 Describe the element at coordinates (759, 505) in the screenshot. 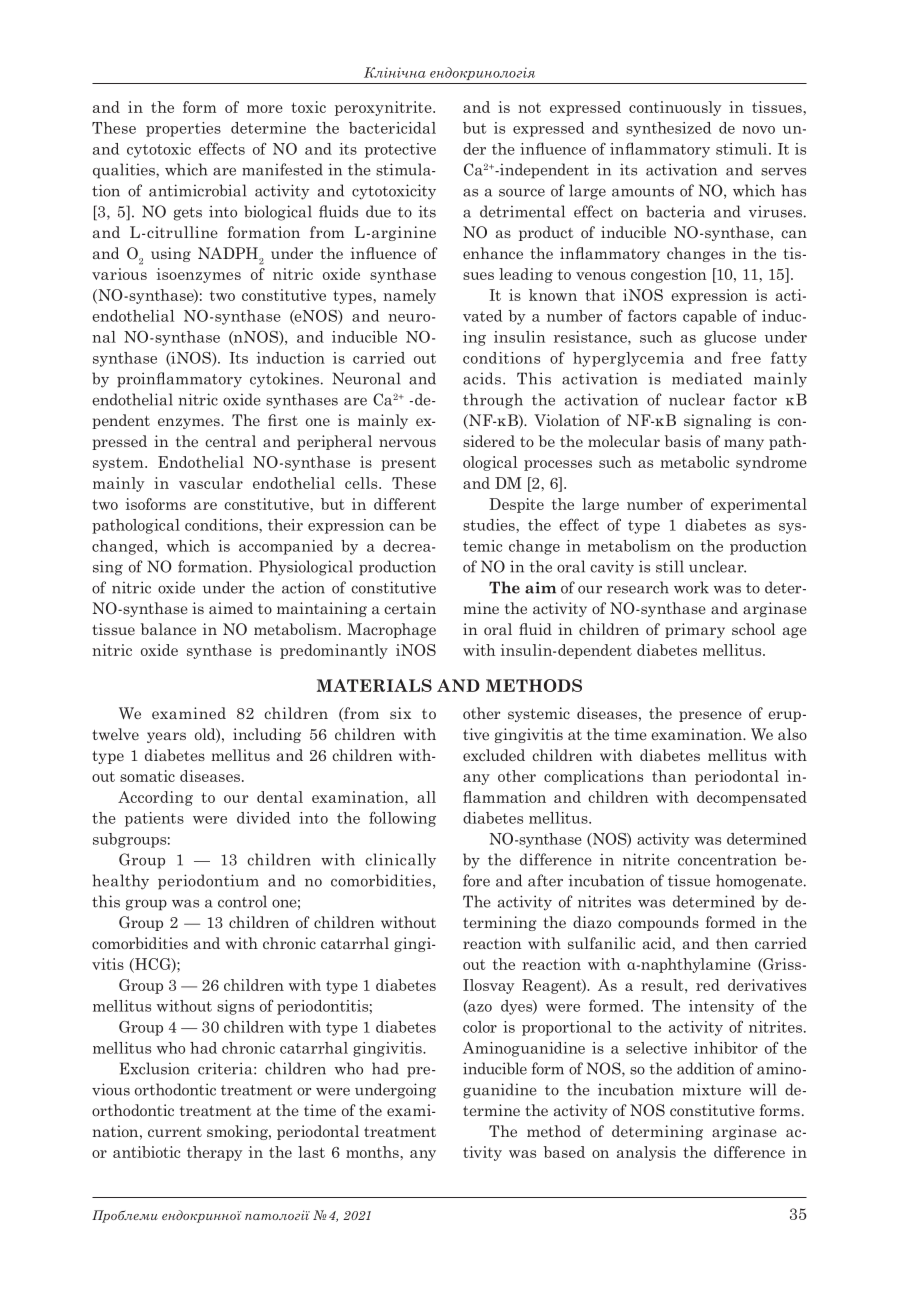

I see `experimental` at that location.
